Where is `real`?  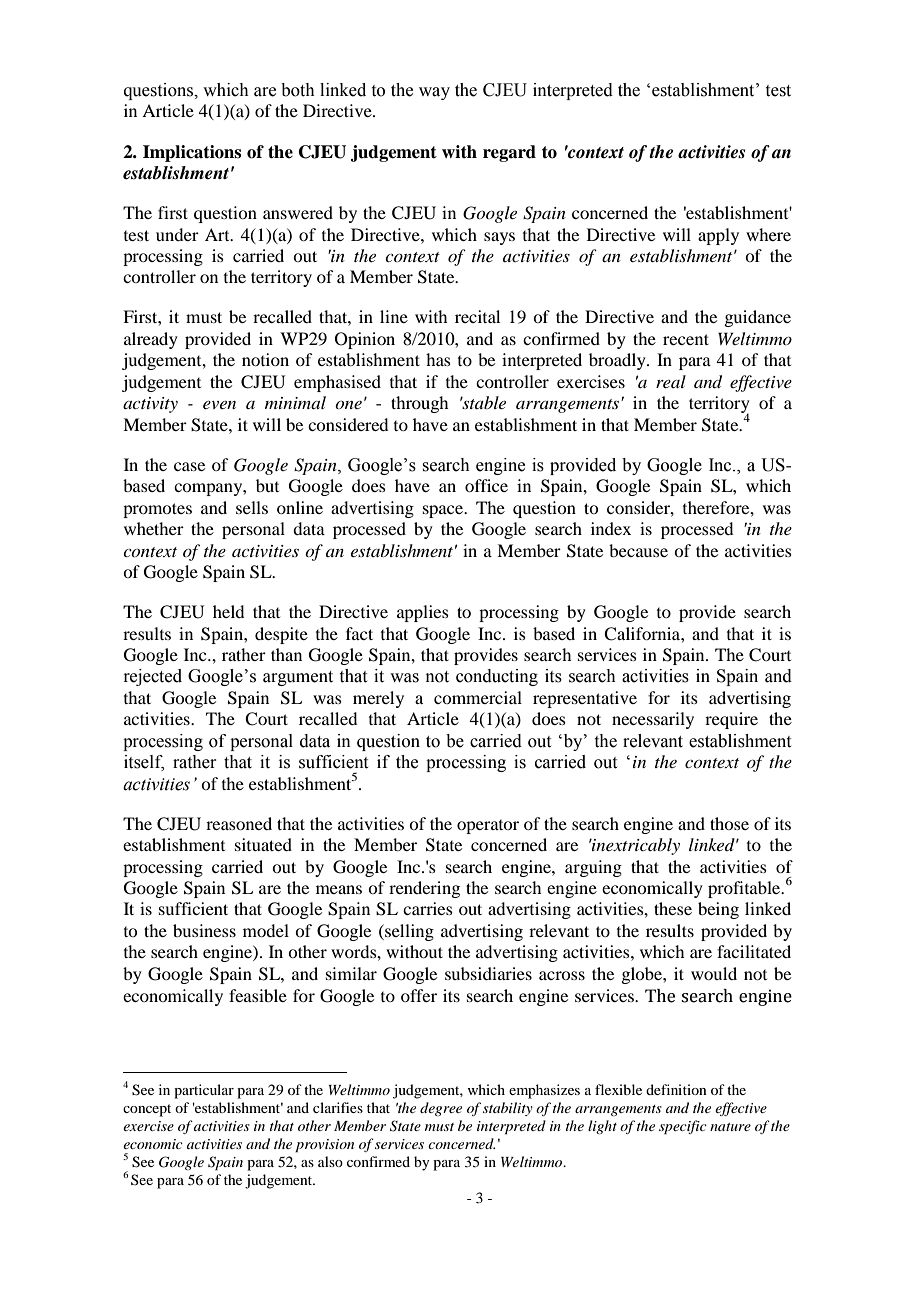
real is located at coordinates (671, 381).
